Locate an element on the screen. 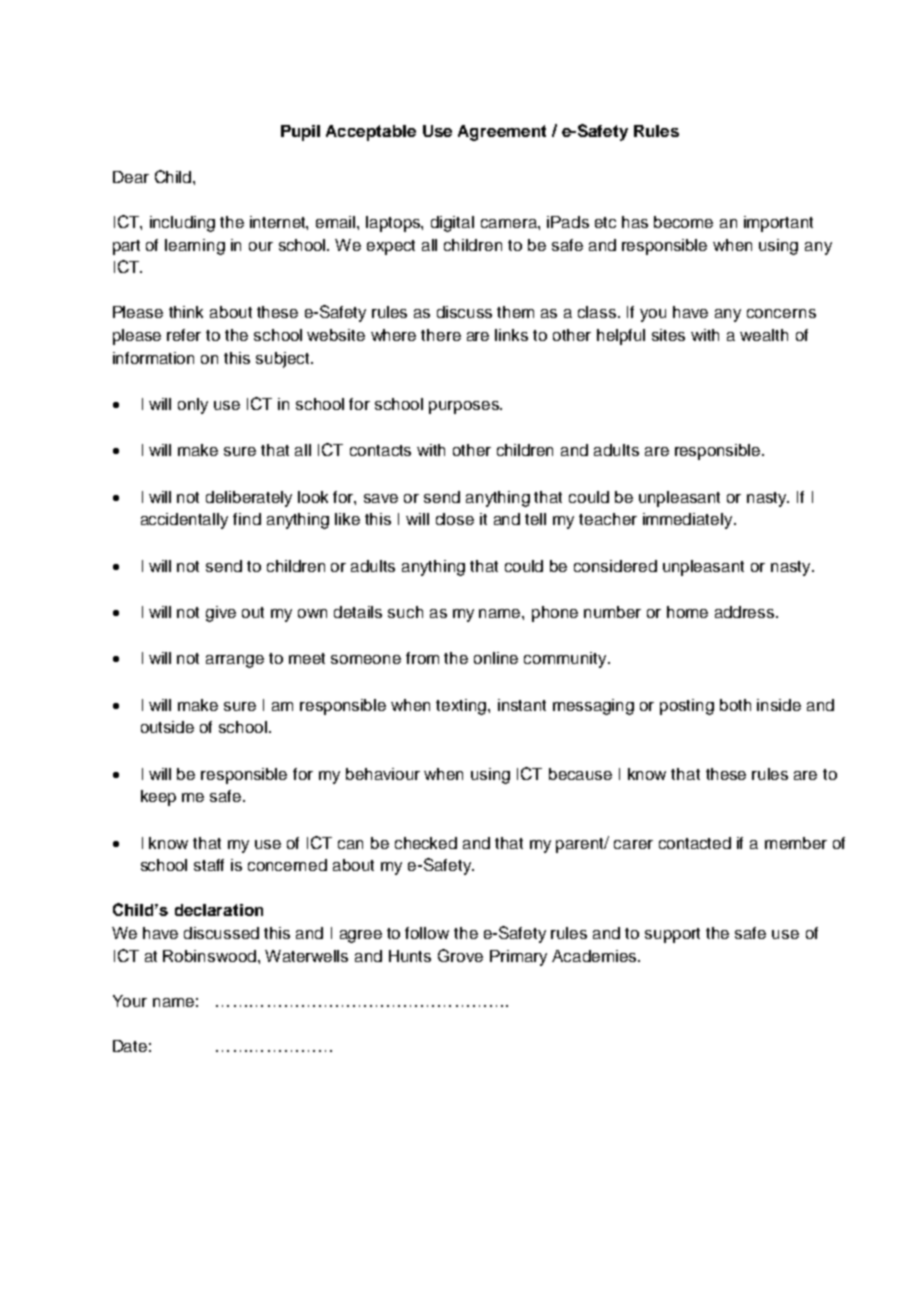 This screenshot has width=924, height=1308. Dear is located at coordinates (131, 177).
